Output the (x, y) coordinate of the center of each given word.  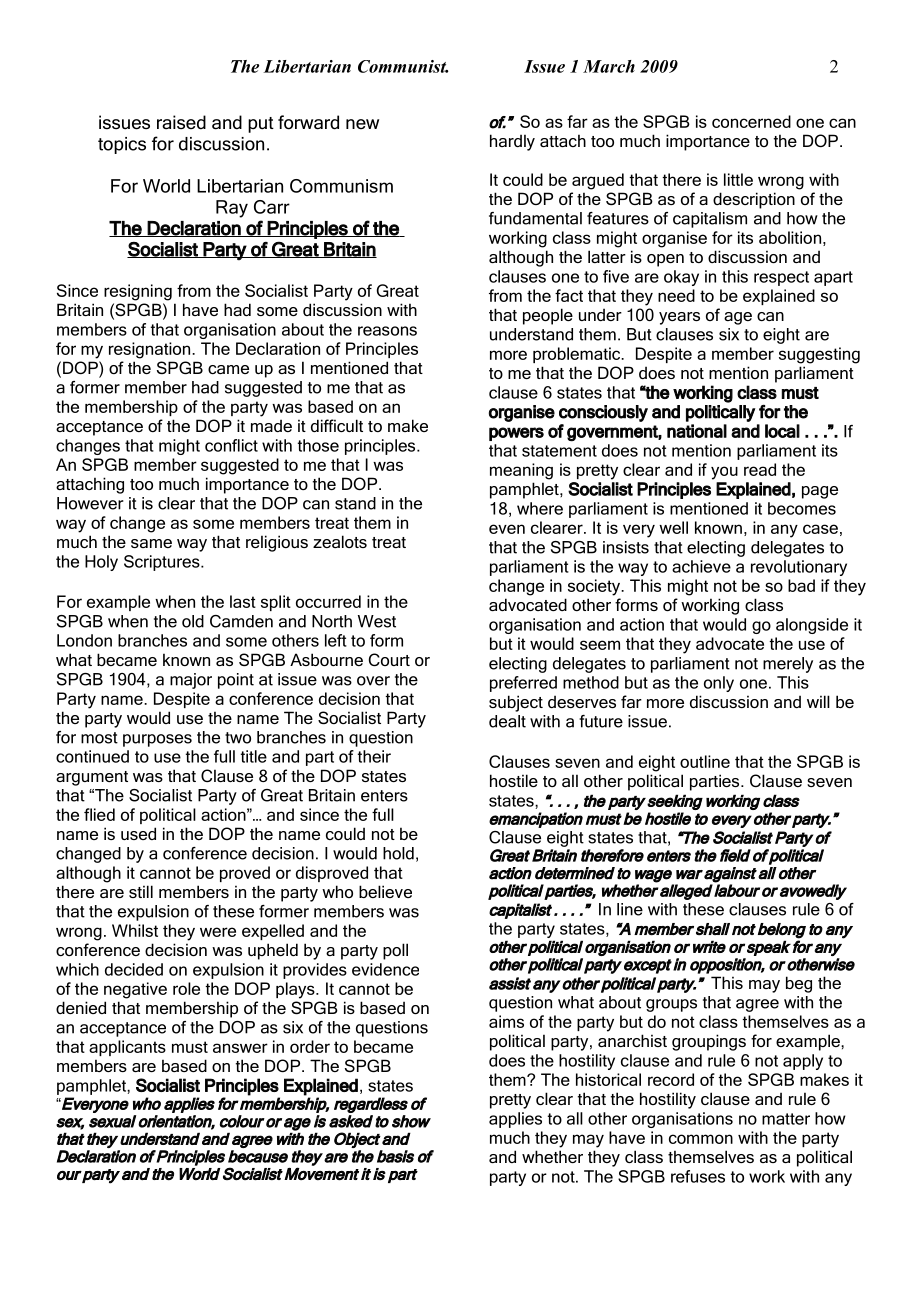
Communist (403, 66)
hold (398, 853)
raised (181, 122)
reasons (387, 331)
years (679, 318)
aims (506, 1021)
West (377, 621)
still (141, 891)
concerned (751, 121)
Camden (241, 621)
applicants (127, 1048)
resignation (151, 350)
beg (799, 984)
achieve (701, 566)
